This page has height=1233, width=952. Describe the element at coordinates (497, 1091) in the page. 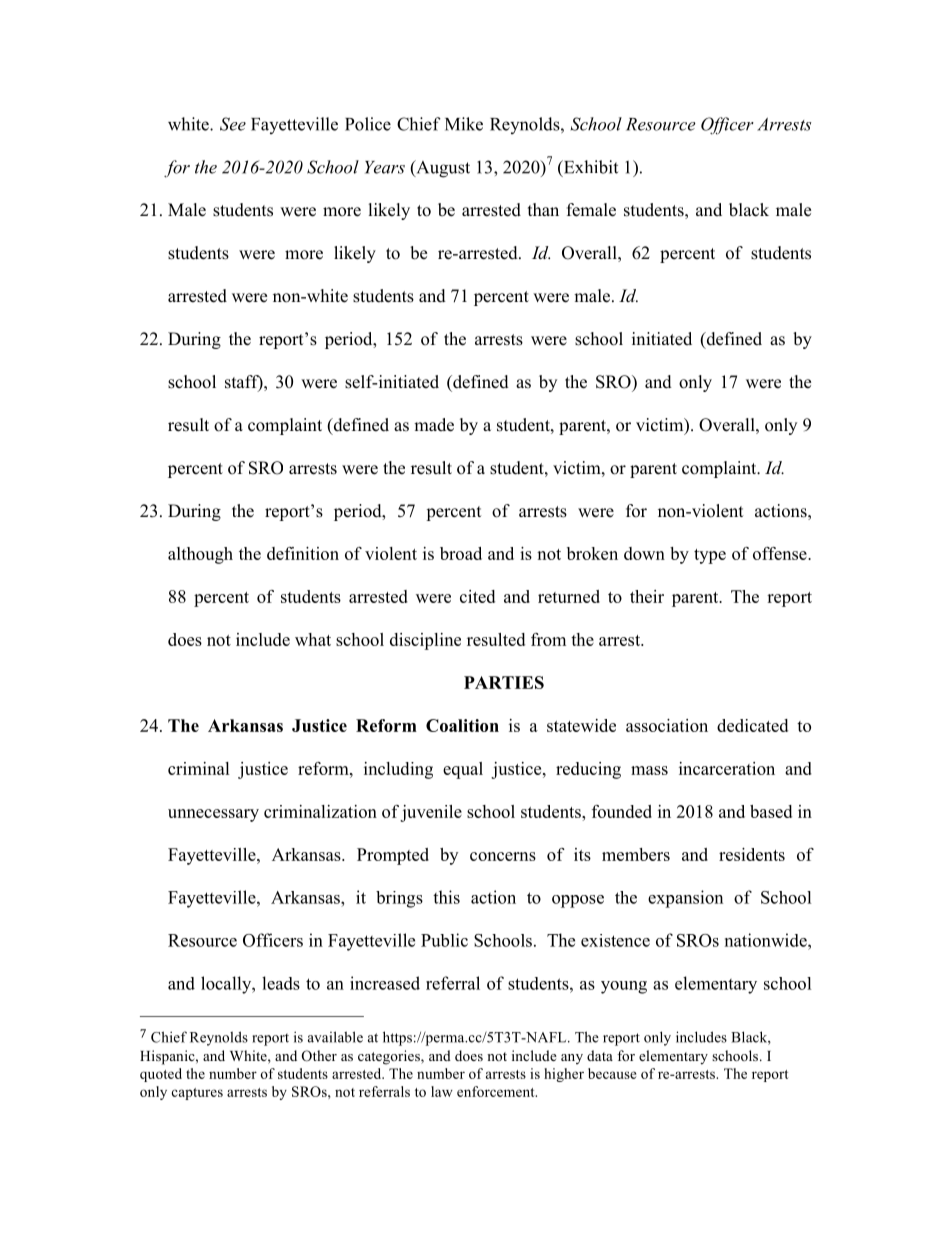

I see `enforcement` at that location.
